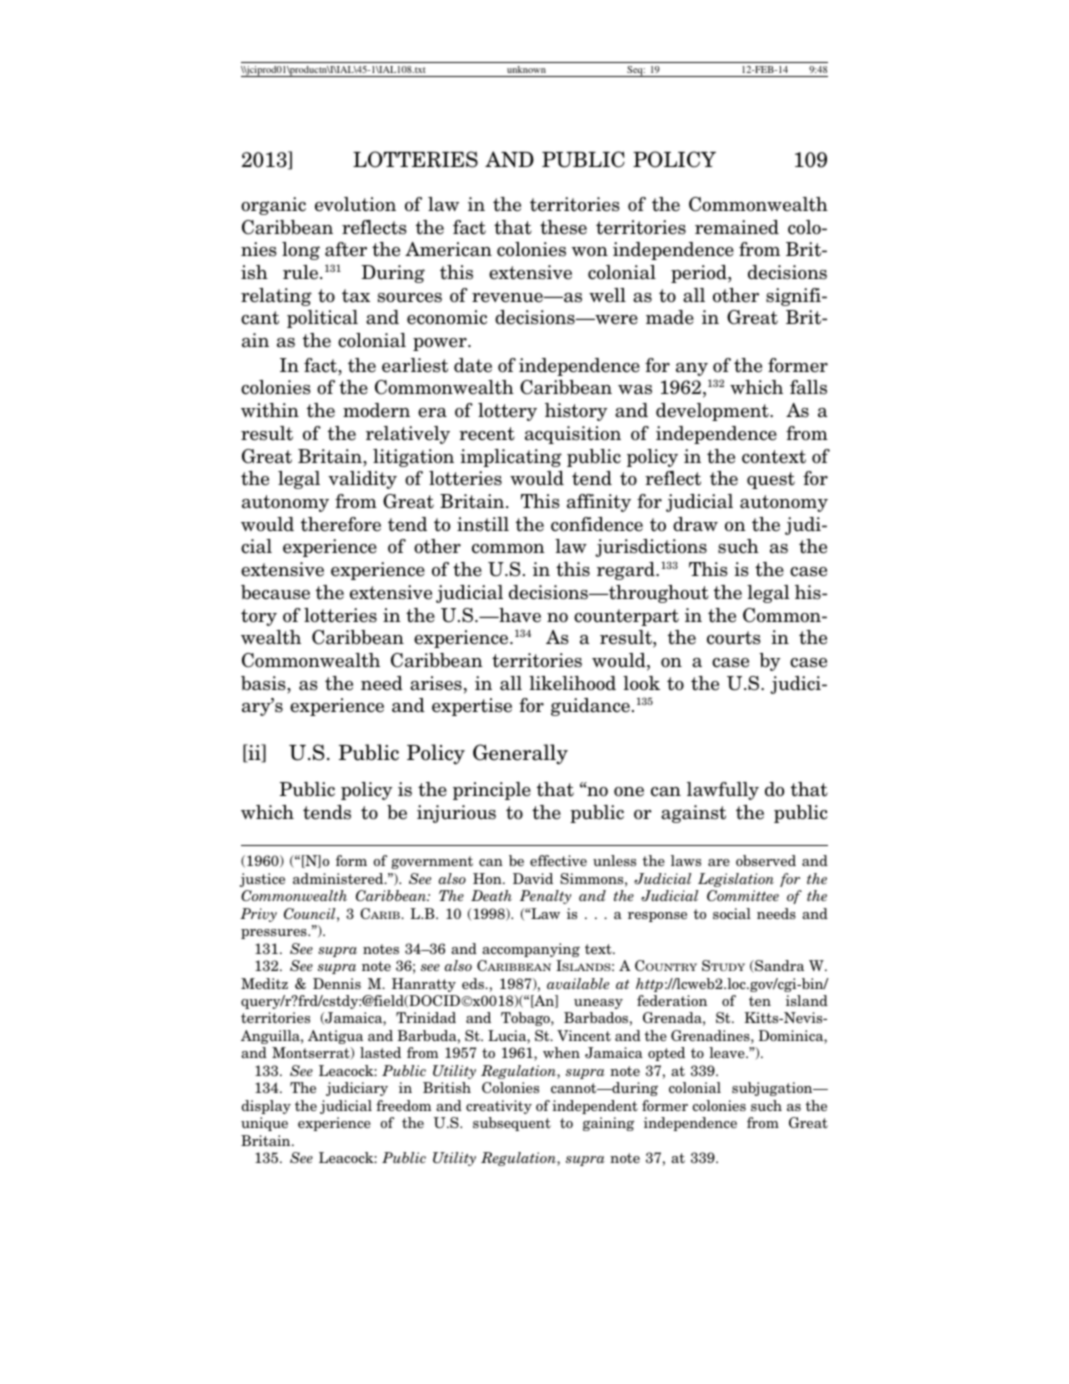  Describe the element at coordinates (734, 638) in the page. I see `courts` at that location.
